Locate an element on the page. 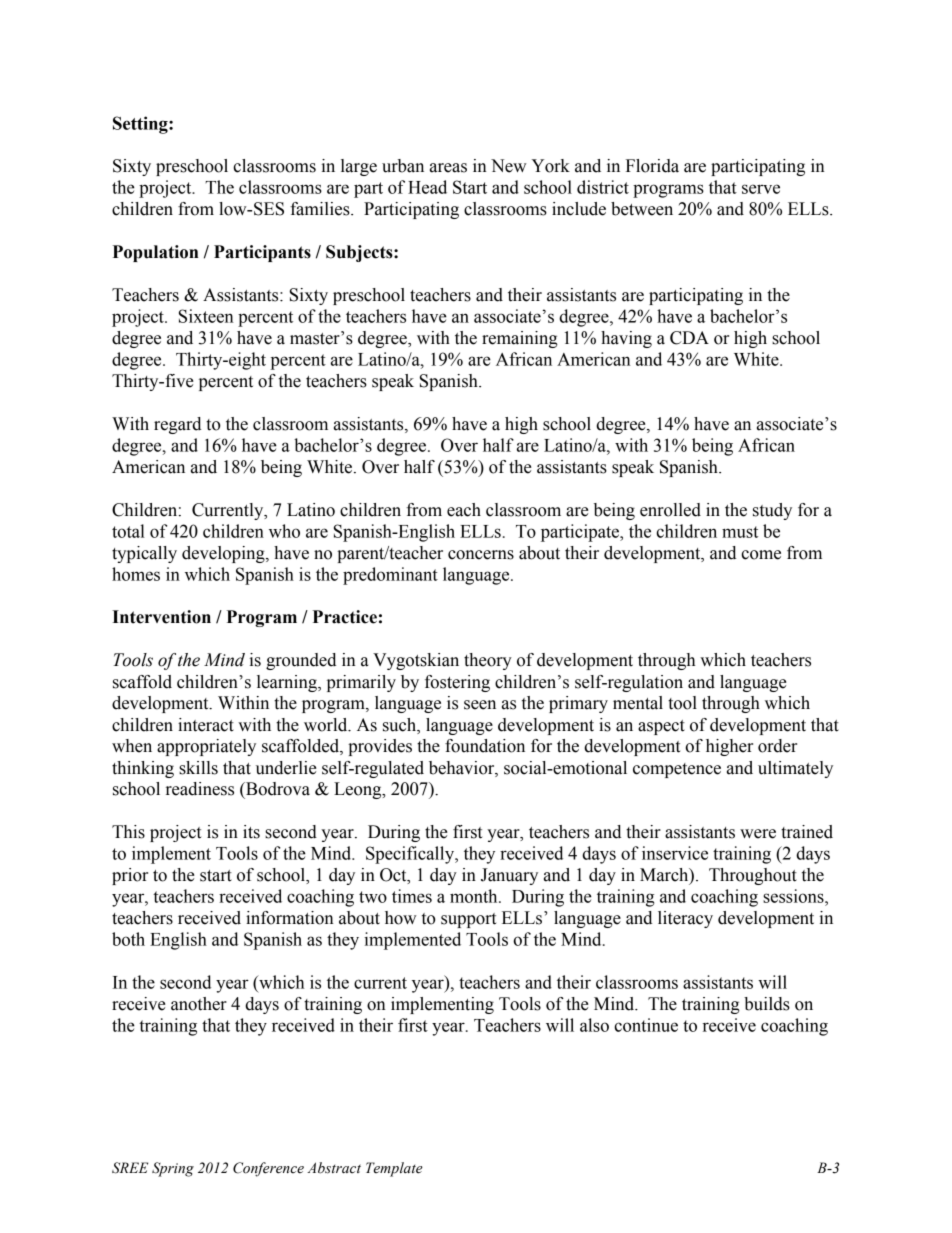 The height and width of the image is (1233, 952). prior is located at coordinates (130, 876).
